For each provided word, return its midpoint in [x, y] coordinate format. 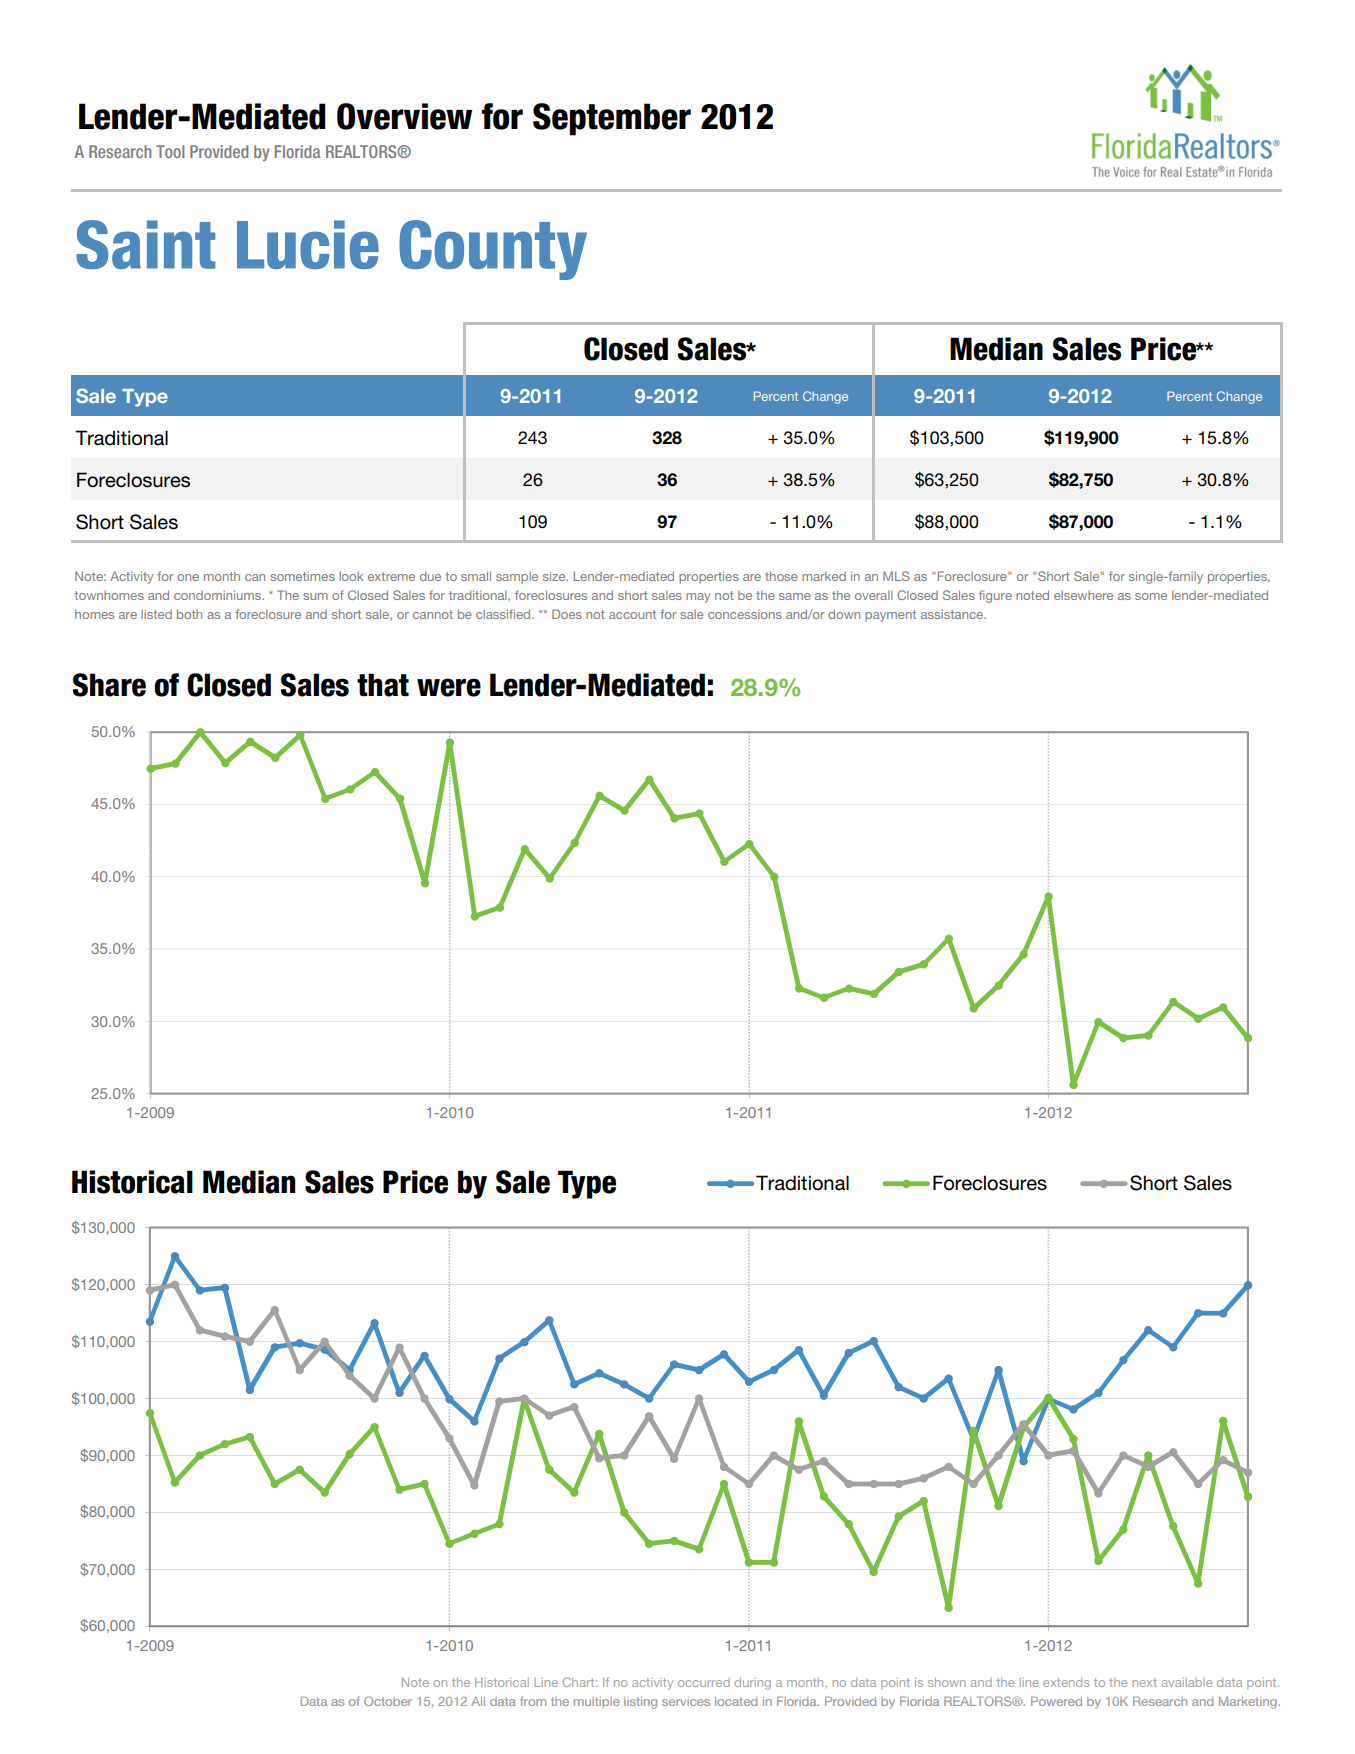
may [698, 598]
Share [109, 685]
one [188, 577]
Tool [170, 151]
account [632, 614]
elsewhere [1083, 595]
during [753, 1684]
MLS [896, 576]
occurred [704, 1682]
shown [947, 1682]
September [612, 119]
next [1145, 1682]
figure [995, 596]
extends [1066, 1682]
